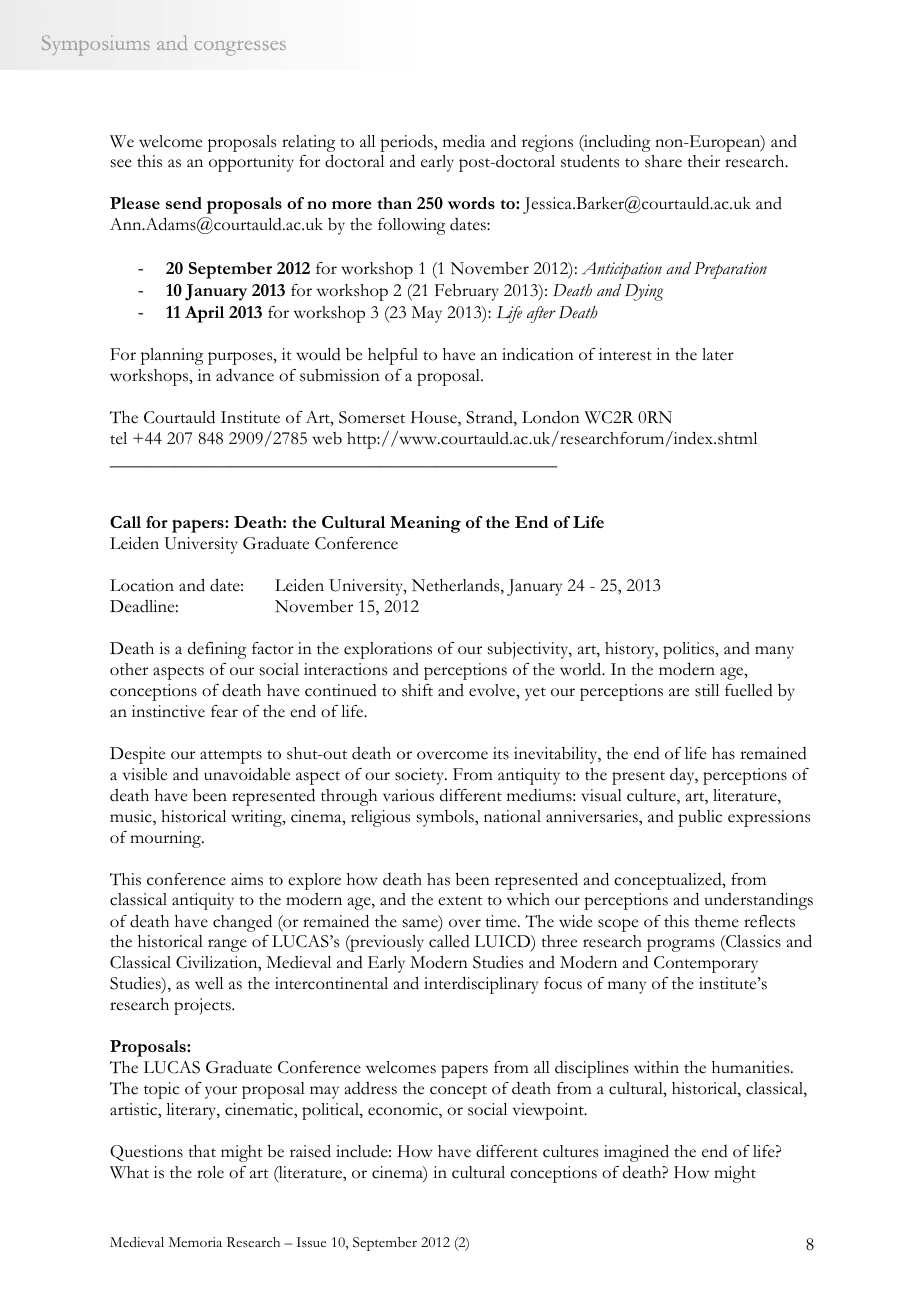  I want to click on role, so click(210, 1172).
